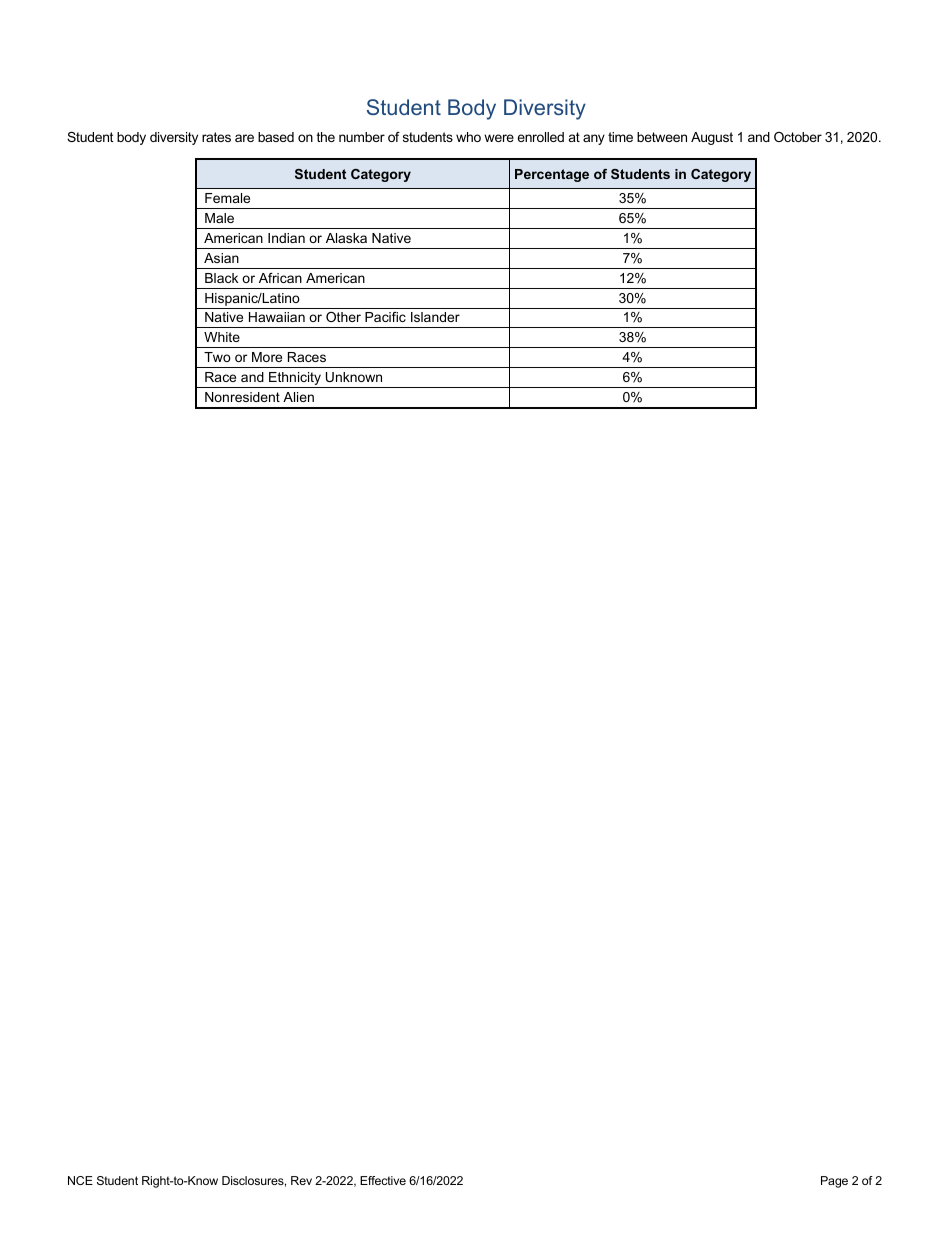 This page has height=1233, width=952. I want to click on Page, so click(834, 1182).
